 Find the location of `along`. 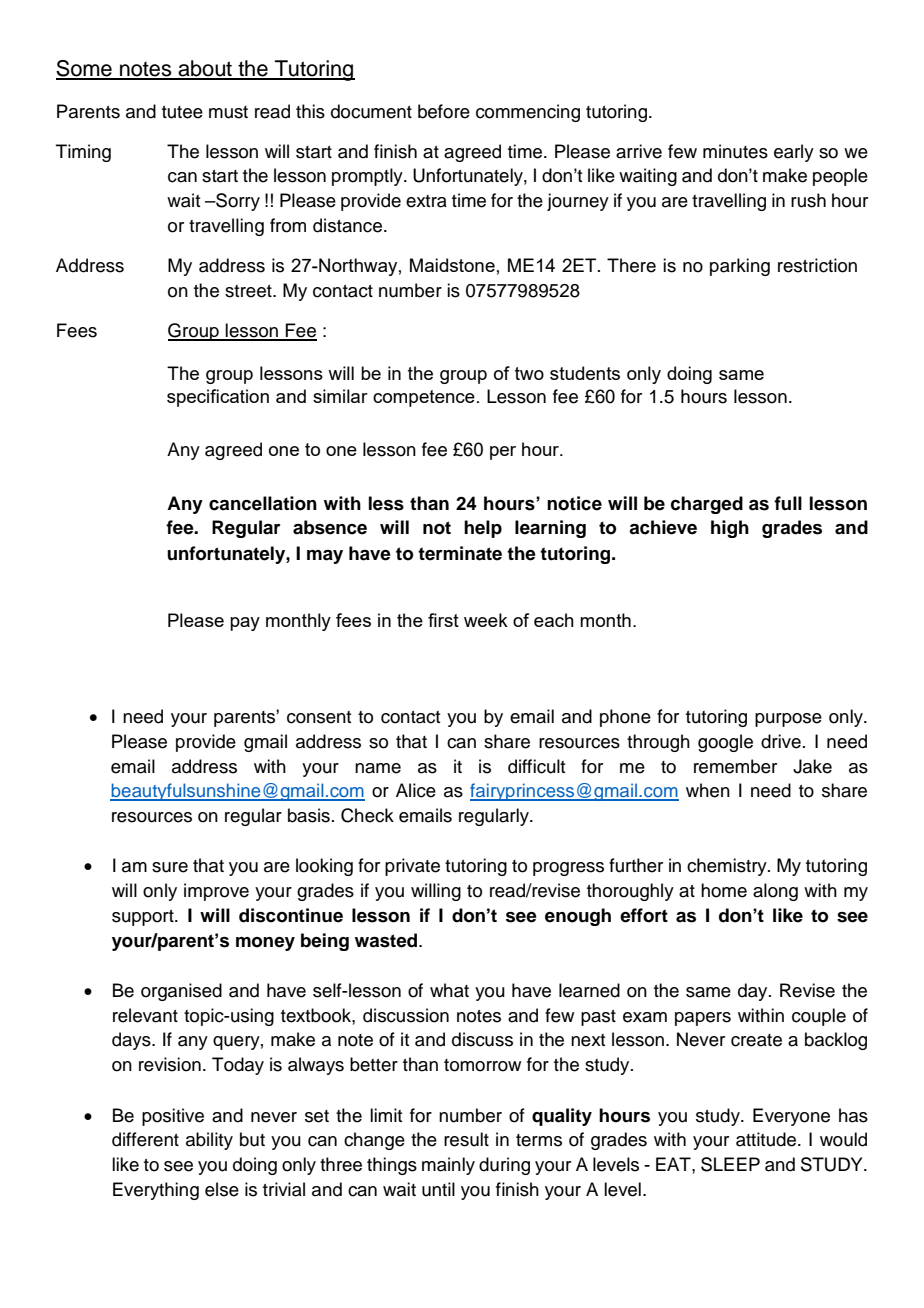

along is located at coordinates (775, 892).
